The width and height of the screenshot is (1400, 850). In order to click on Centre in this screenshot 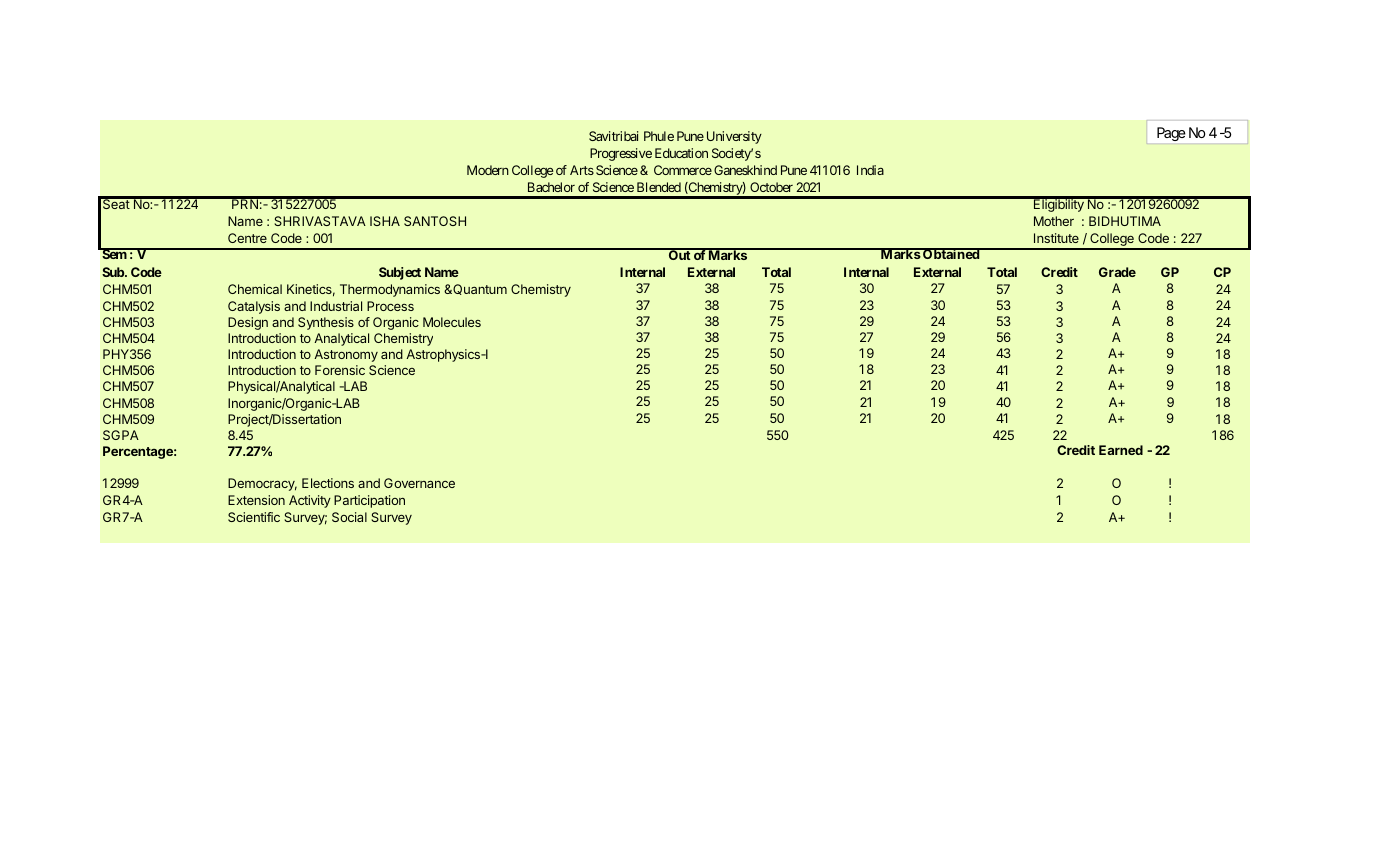, I will do `click(247, 238)`.
